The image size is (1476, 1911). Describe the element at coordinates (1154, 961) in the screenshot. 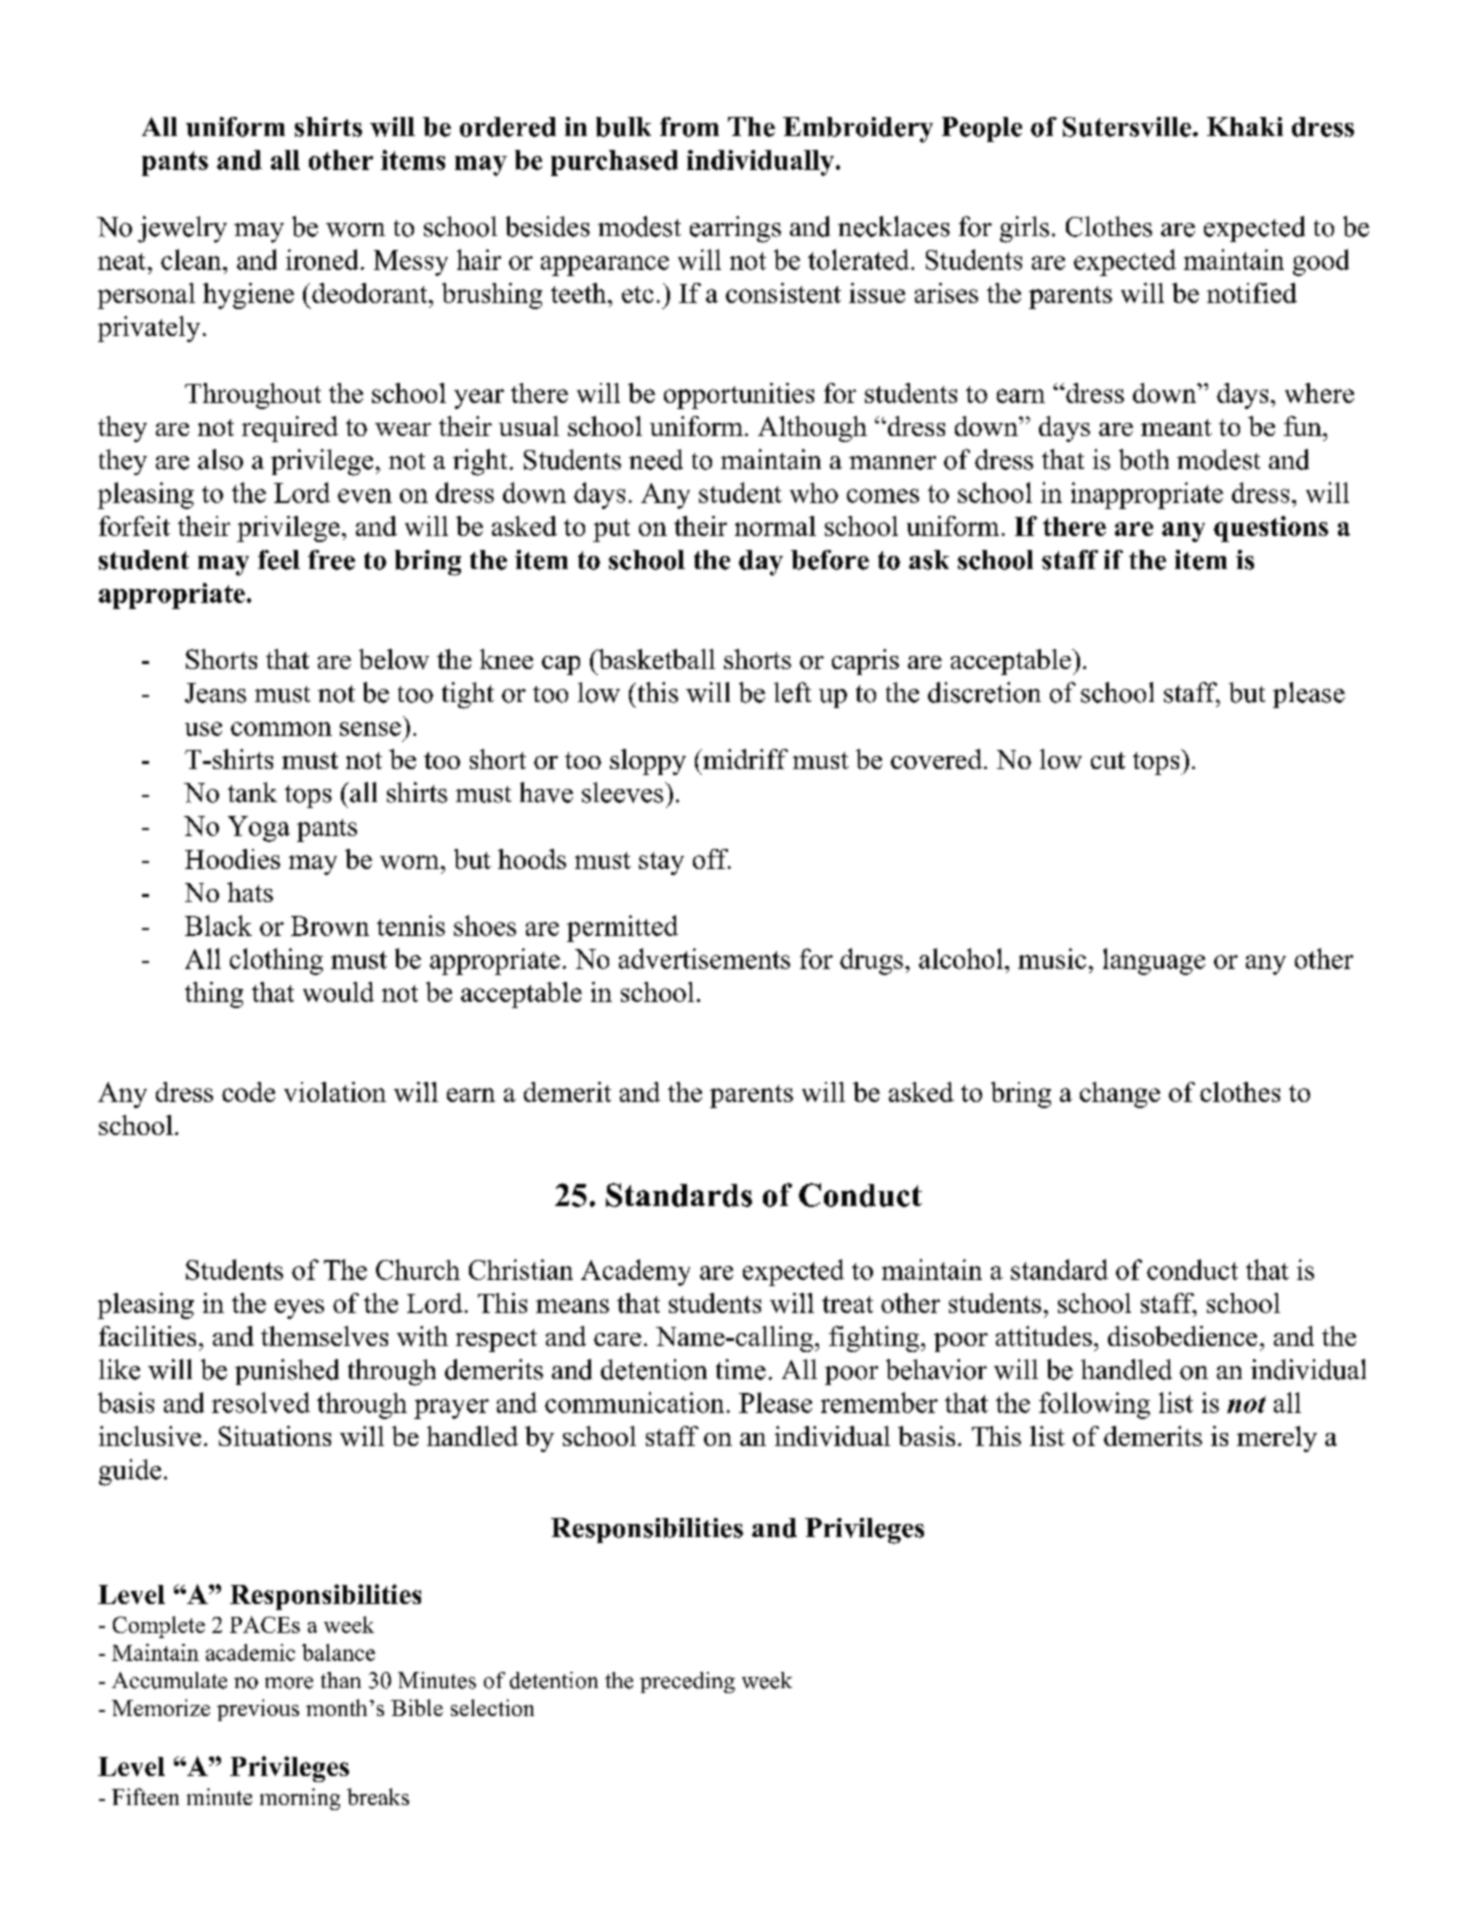

I see `language` at that location.
